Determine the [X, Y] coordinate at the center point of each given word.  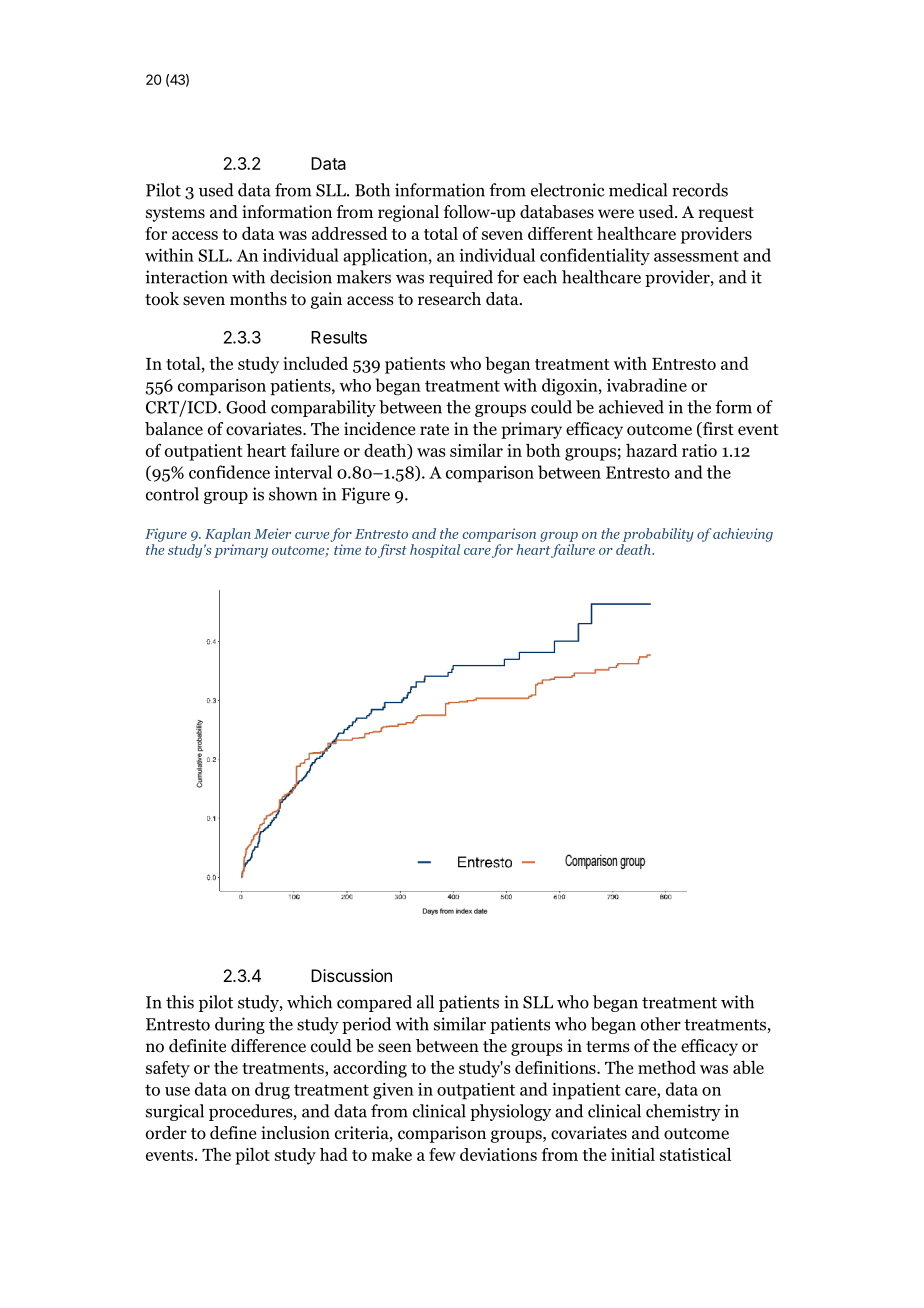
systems [175, 214]
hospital [435, 551]
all [425, 1002]
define [233, 1132]
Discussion [351, 975]
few [442, 1154]
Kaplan [228, 535]
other [661, 1024]
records [700, 190]
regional [408, 213]
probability [658, 535]
